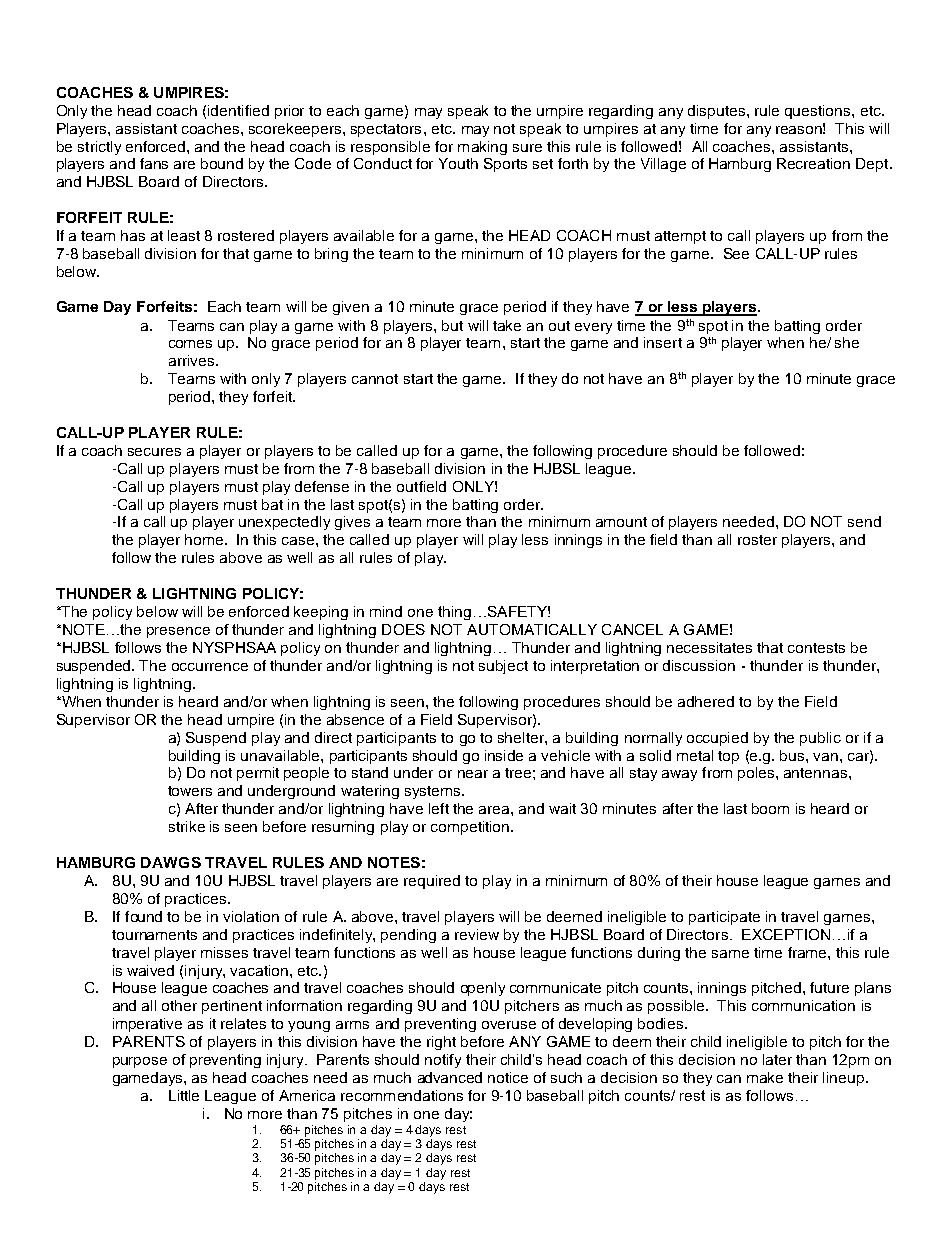 The width and height of the screenshot is (952, 1233). I want to click on bound, so click(222, 163).
